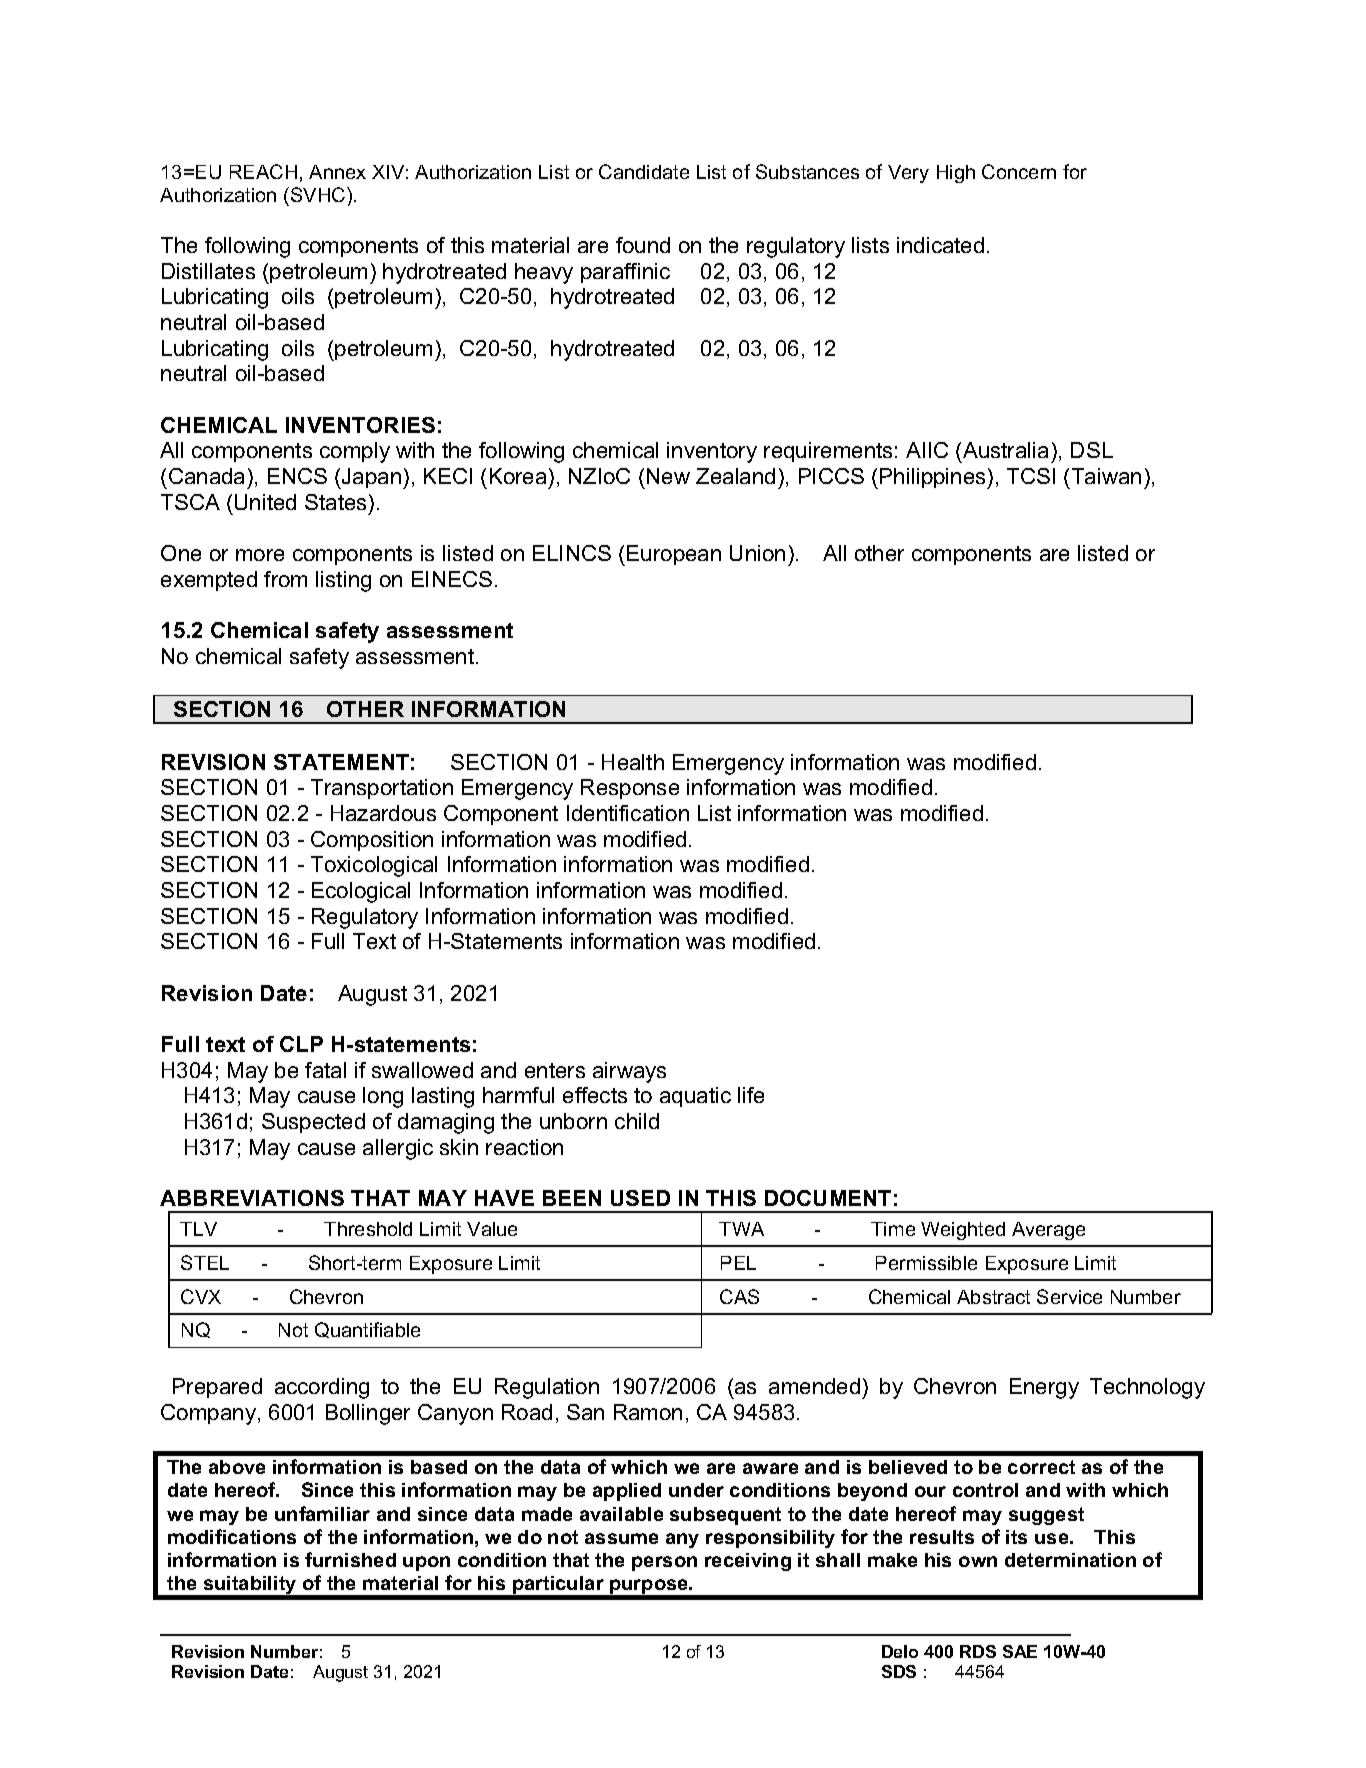 The height and width of the screenshot is (1768, 1366). Describe the element at coordinates (751, 1095) in the screenshot. I see `life` at that location.
